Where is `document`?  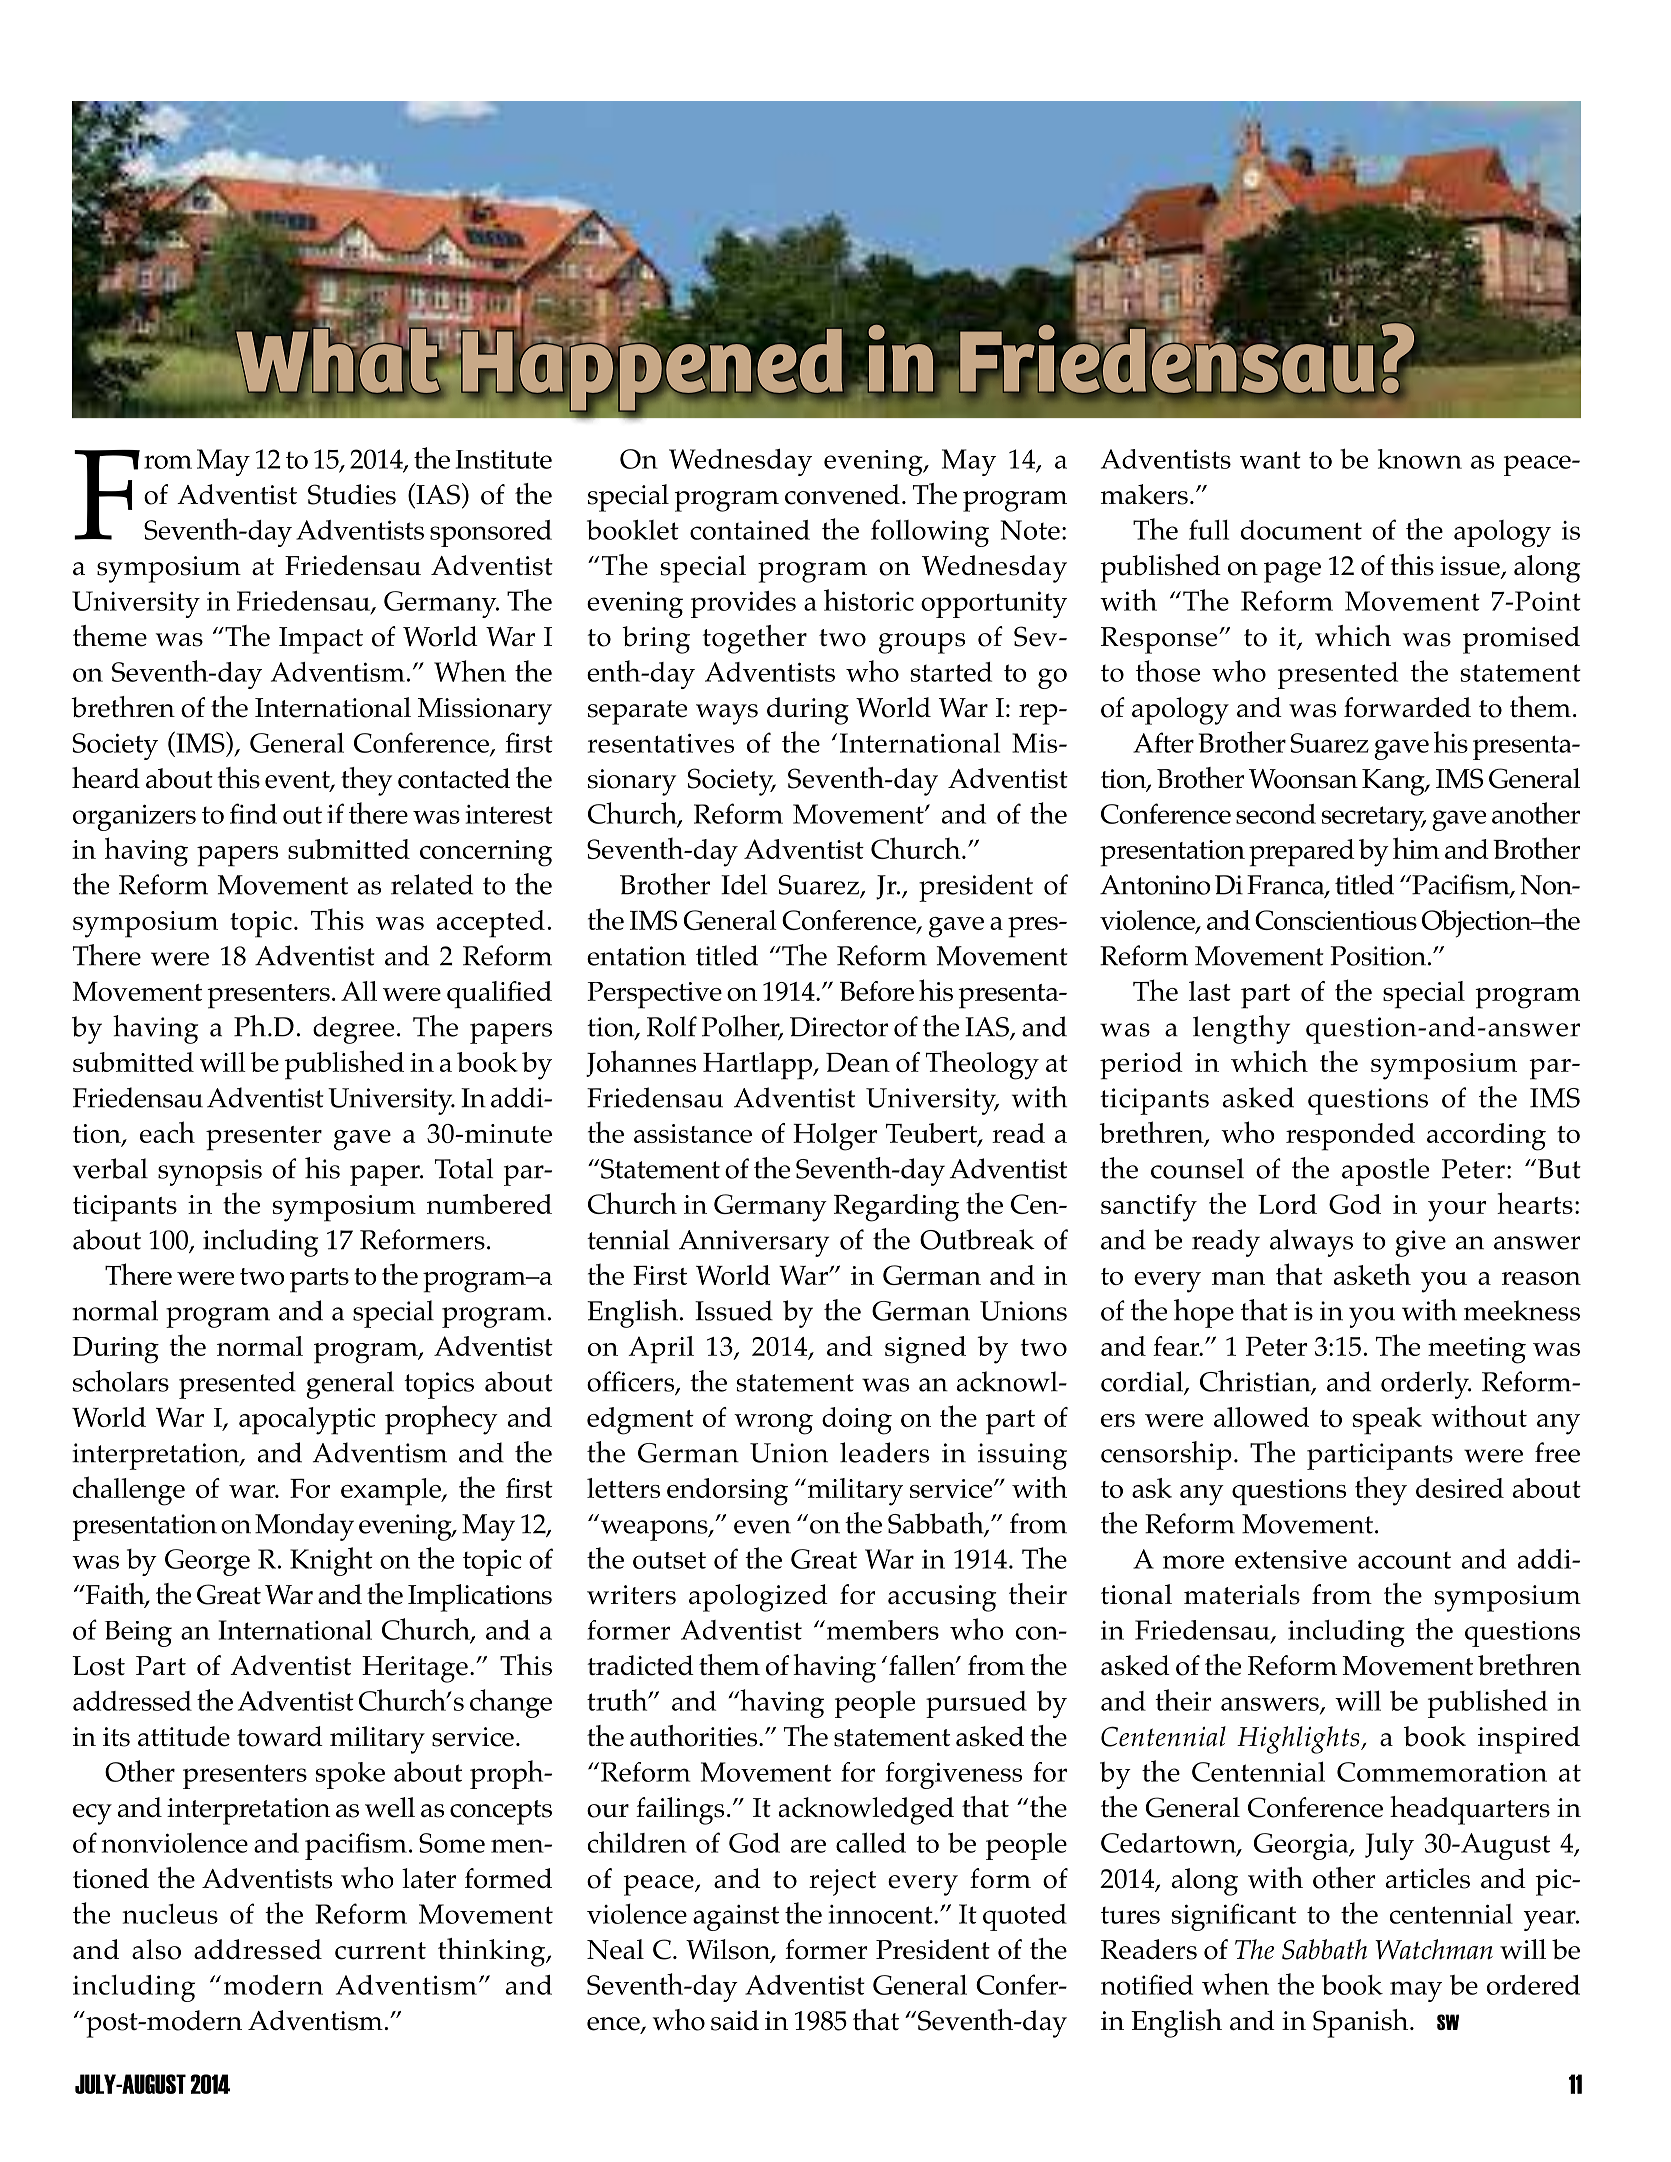
document is located at coordinates (1301, 530).
